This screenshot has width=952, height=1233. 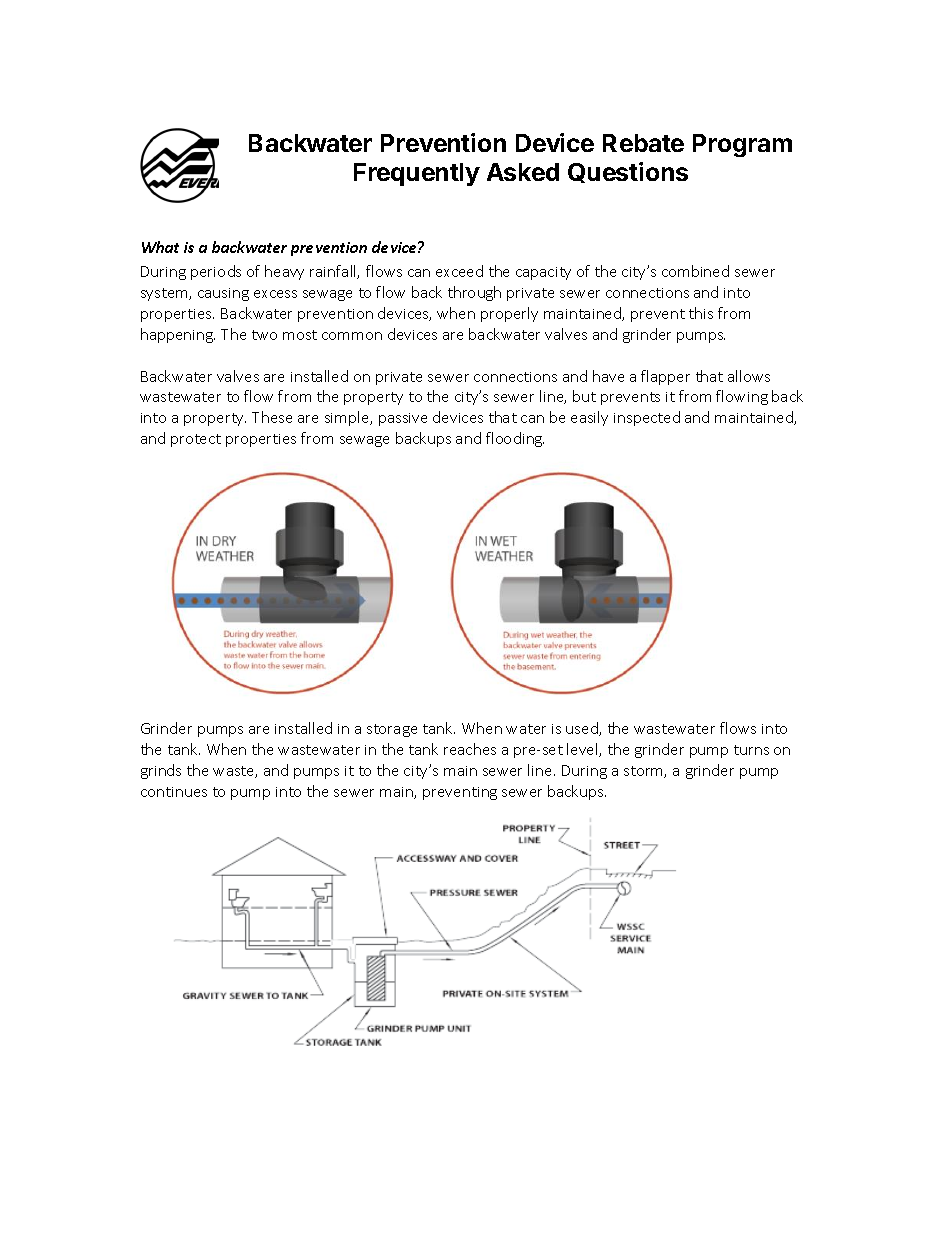 What do you see at coordinates (515, 439) in the screenshot?
I see `flooding` at bounding box center [515, 439].
